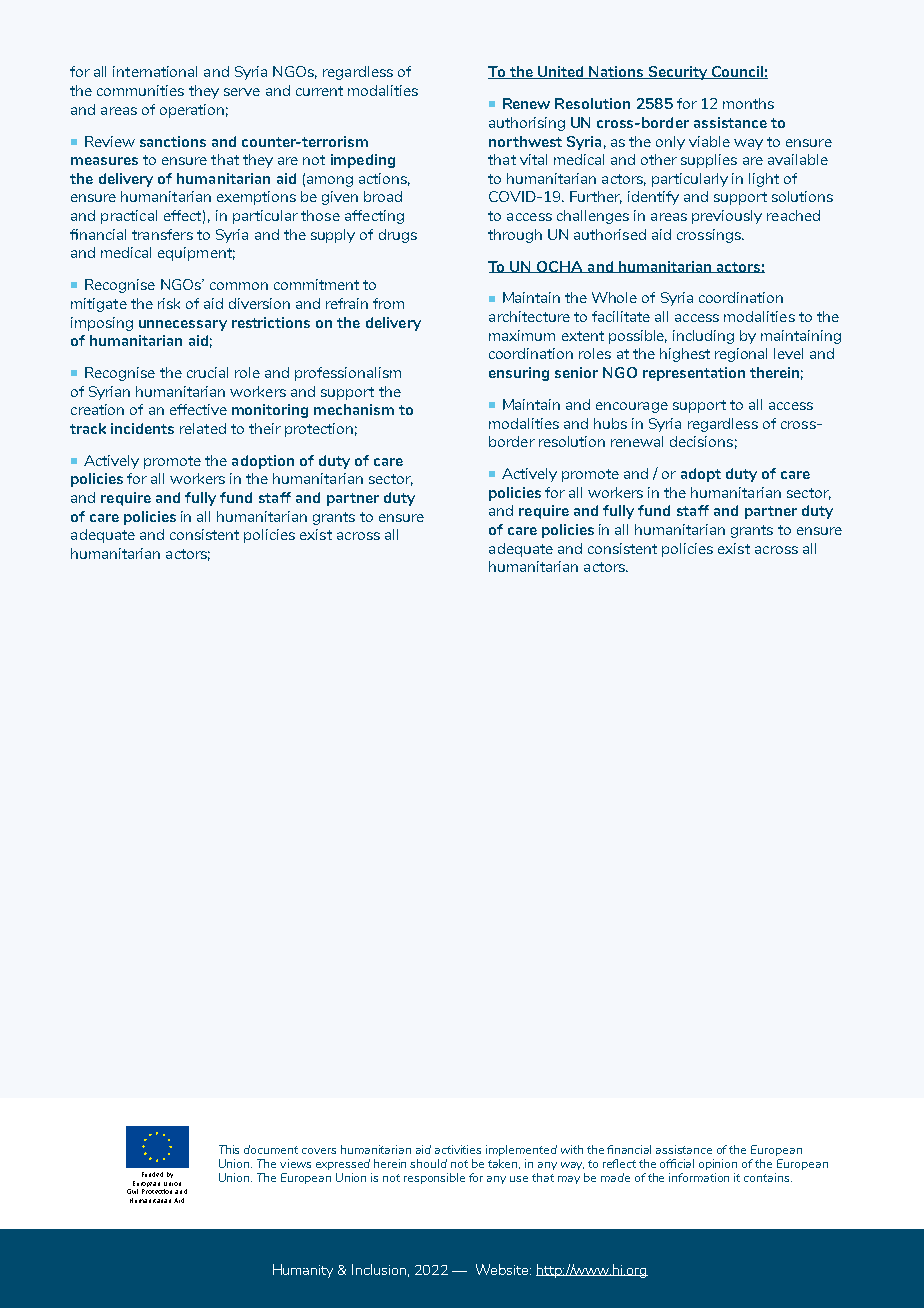  Describe the element at coordinates (434, 1178) in the screenshot. I see `responsible` at that location.
